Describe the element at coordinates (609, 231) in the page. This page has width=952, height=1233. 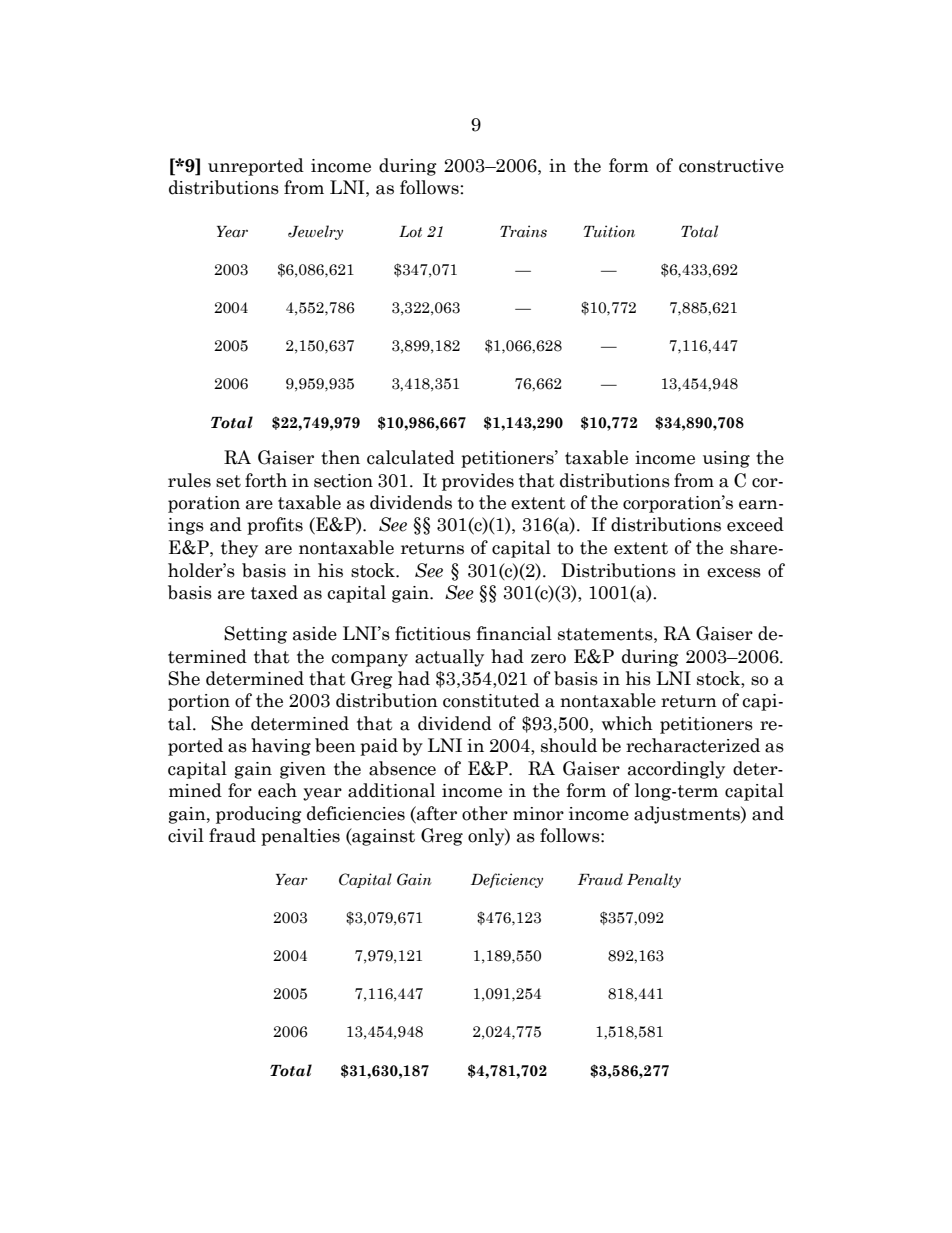
I see `Tuition` at that location.
